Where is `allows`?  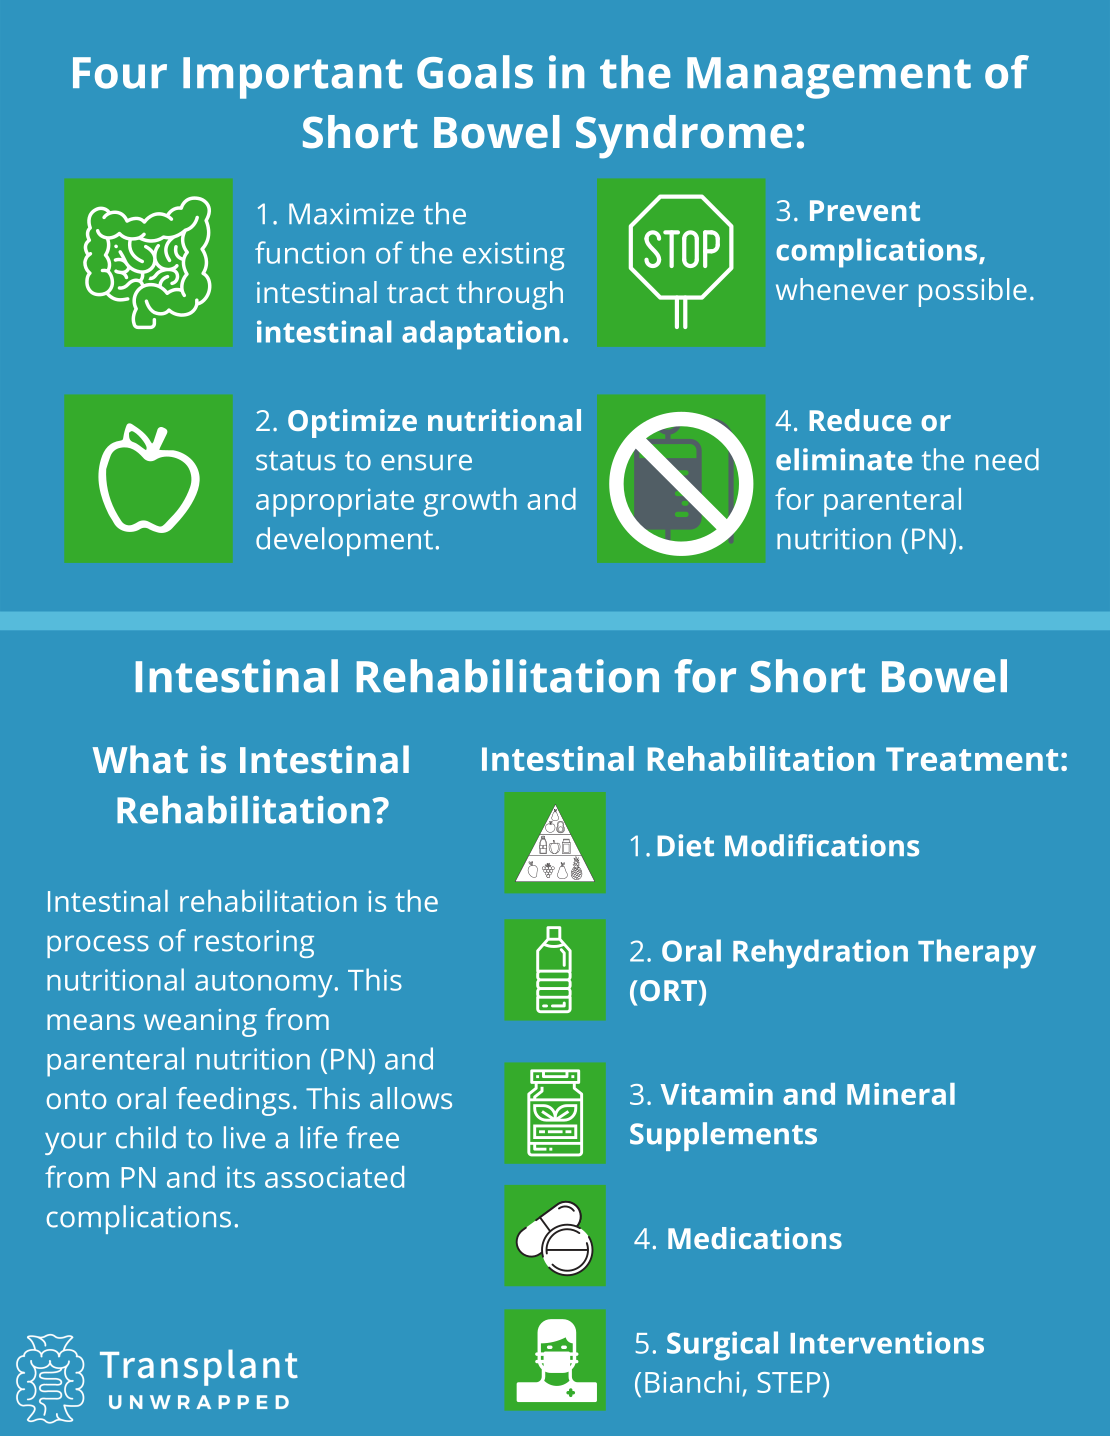 allows is located at coordinates (411, 1098).
